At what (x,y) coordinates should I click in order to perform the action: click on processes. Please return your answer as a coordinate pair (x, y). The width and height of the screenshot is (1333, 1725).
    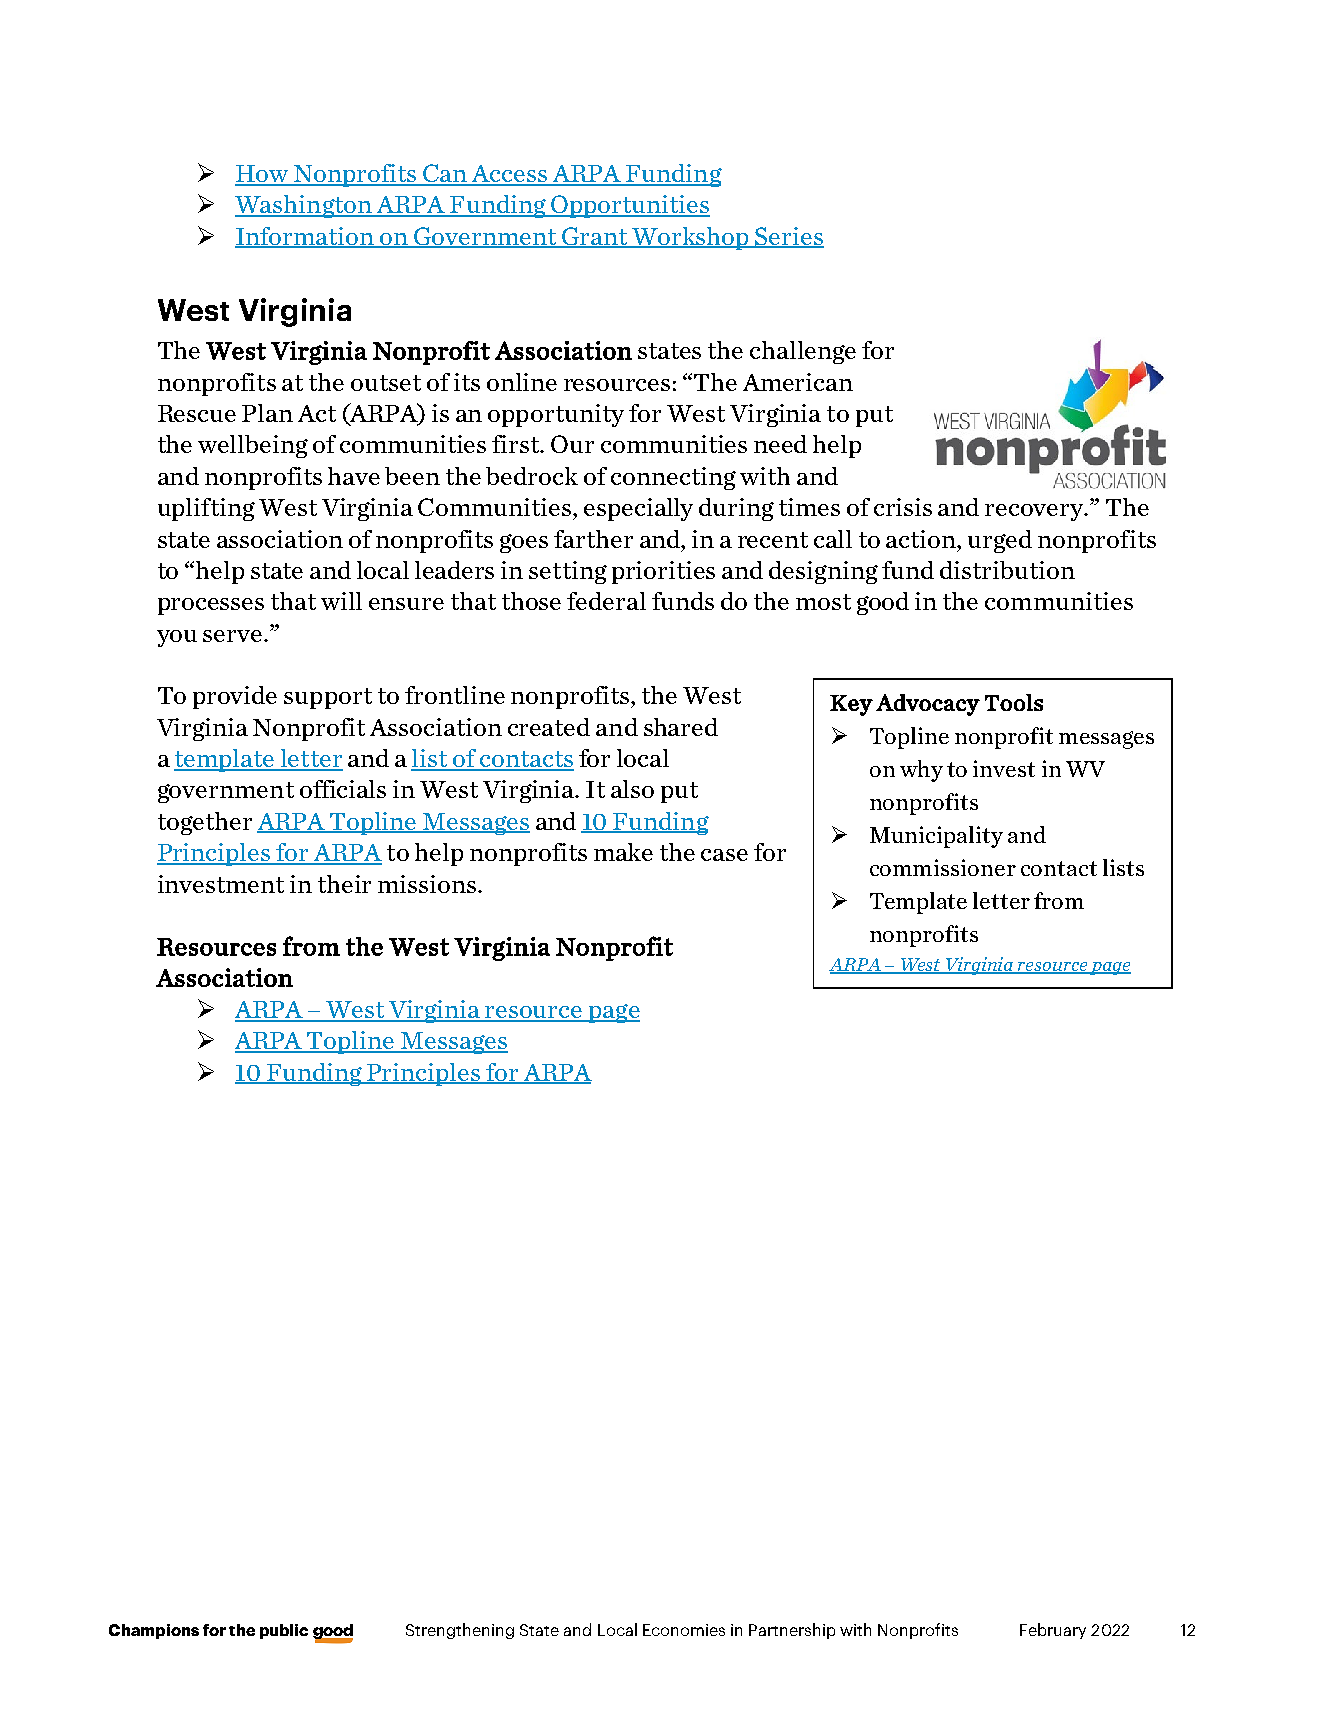
    Looking at the image, I should click on (211, 606).
